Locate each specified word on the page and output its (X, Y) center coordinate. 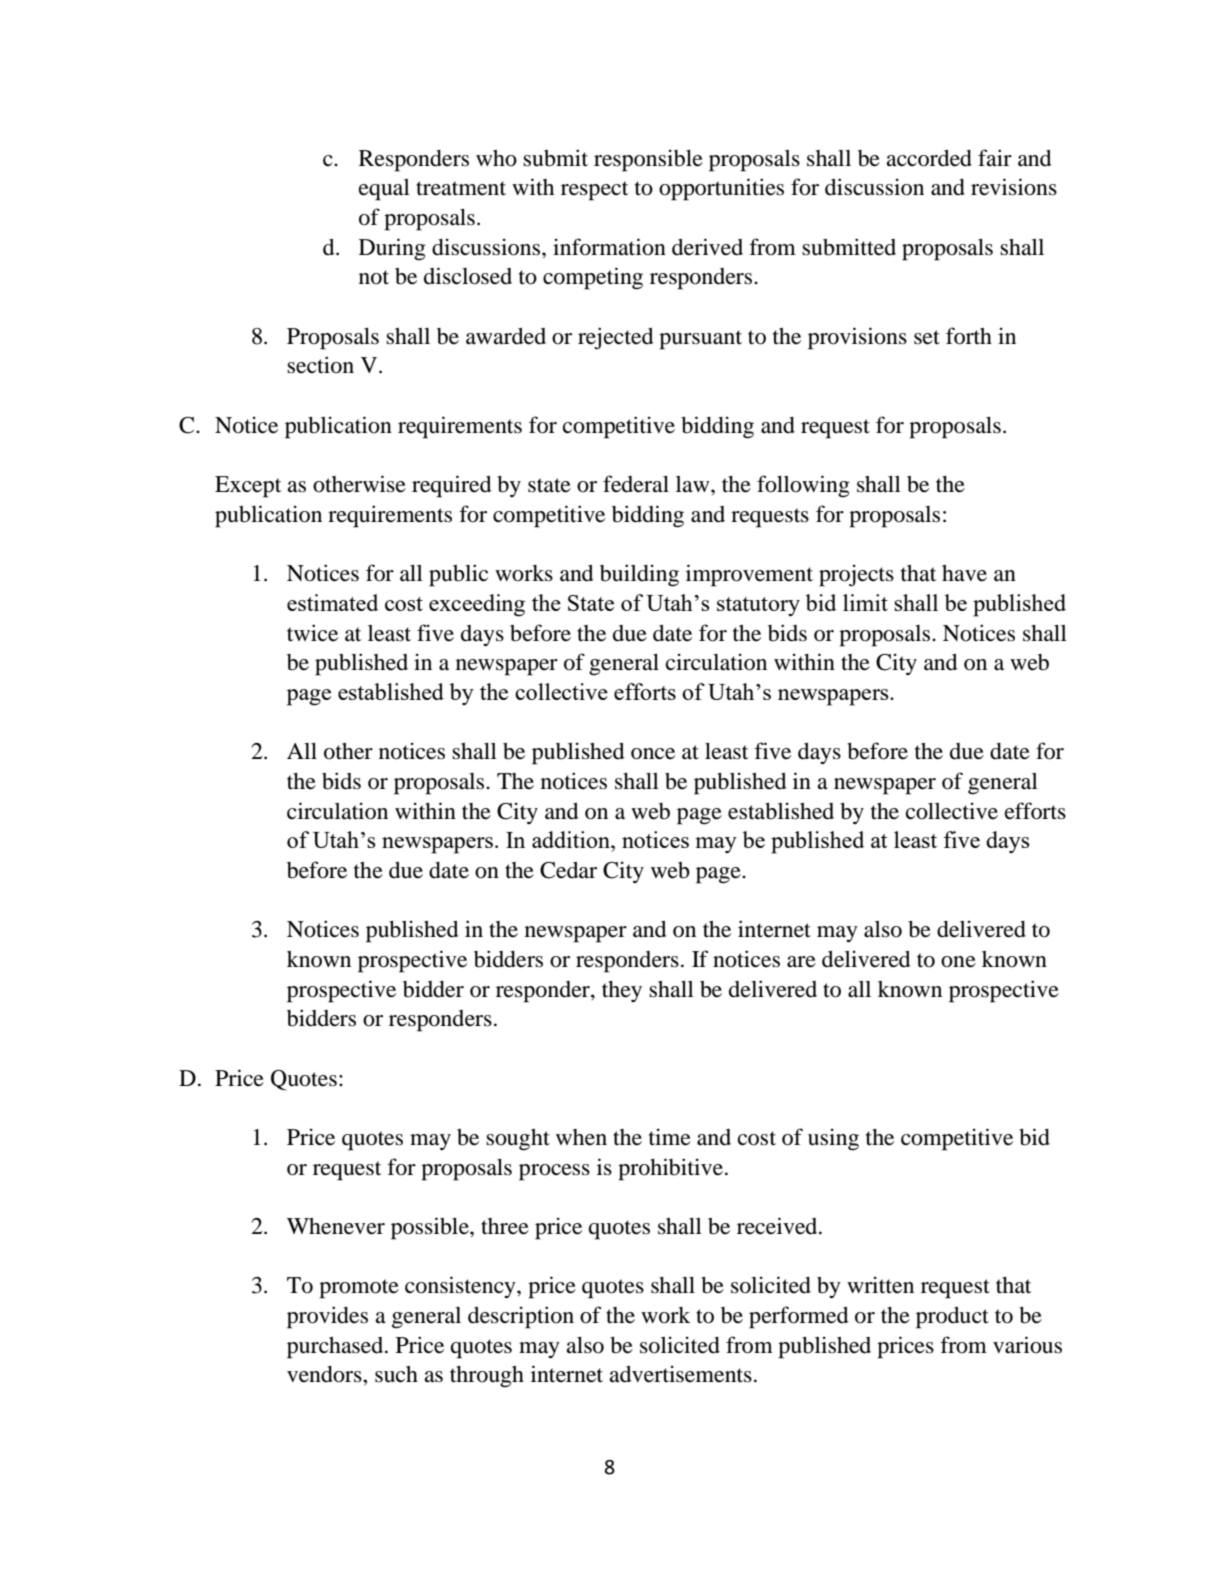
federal (636, 484)
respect (594, 191)
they (622, 991)
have (964, 573)
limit (865, 602)
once (653, 754)
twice (312, 633)
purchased (336, 1348)
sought (518, 1140)
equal (384, 190)
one (958, 962)
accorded (929, 158)
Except (248, 487)
